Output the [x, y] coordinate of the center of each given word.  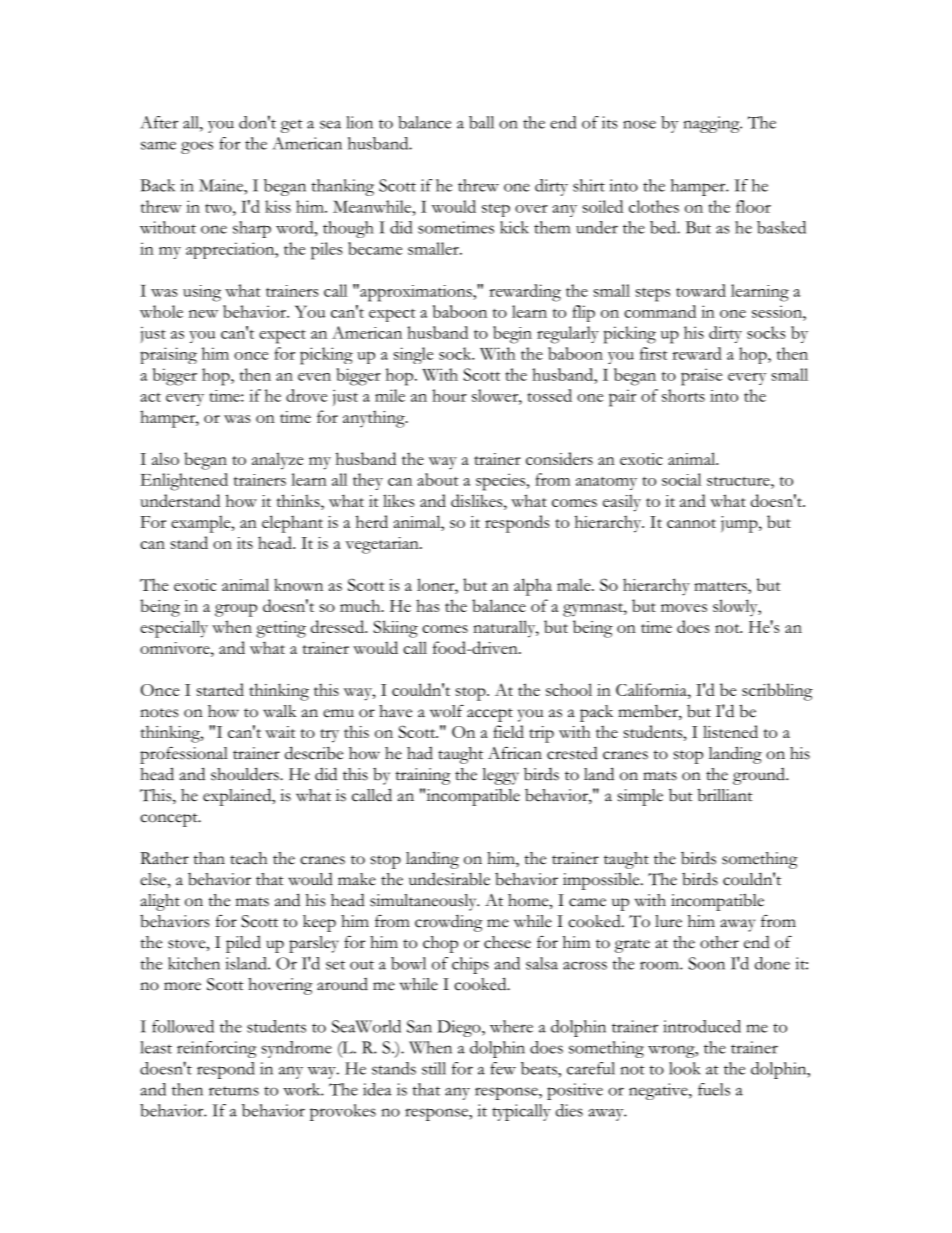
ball [481, 122]
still [434, 1068]
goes [197, 147]
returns [234, 1091]
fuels [714, 1089]
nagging [713, 124]
